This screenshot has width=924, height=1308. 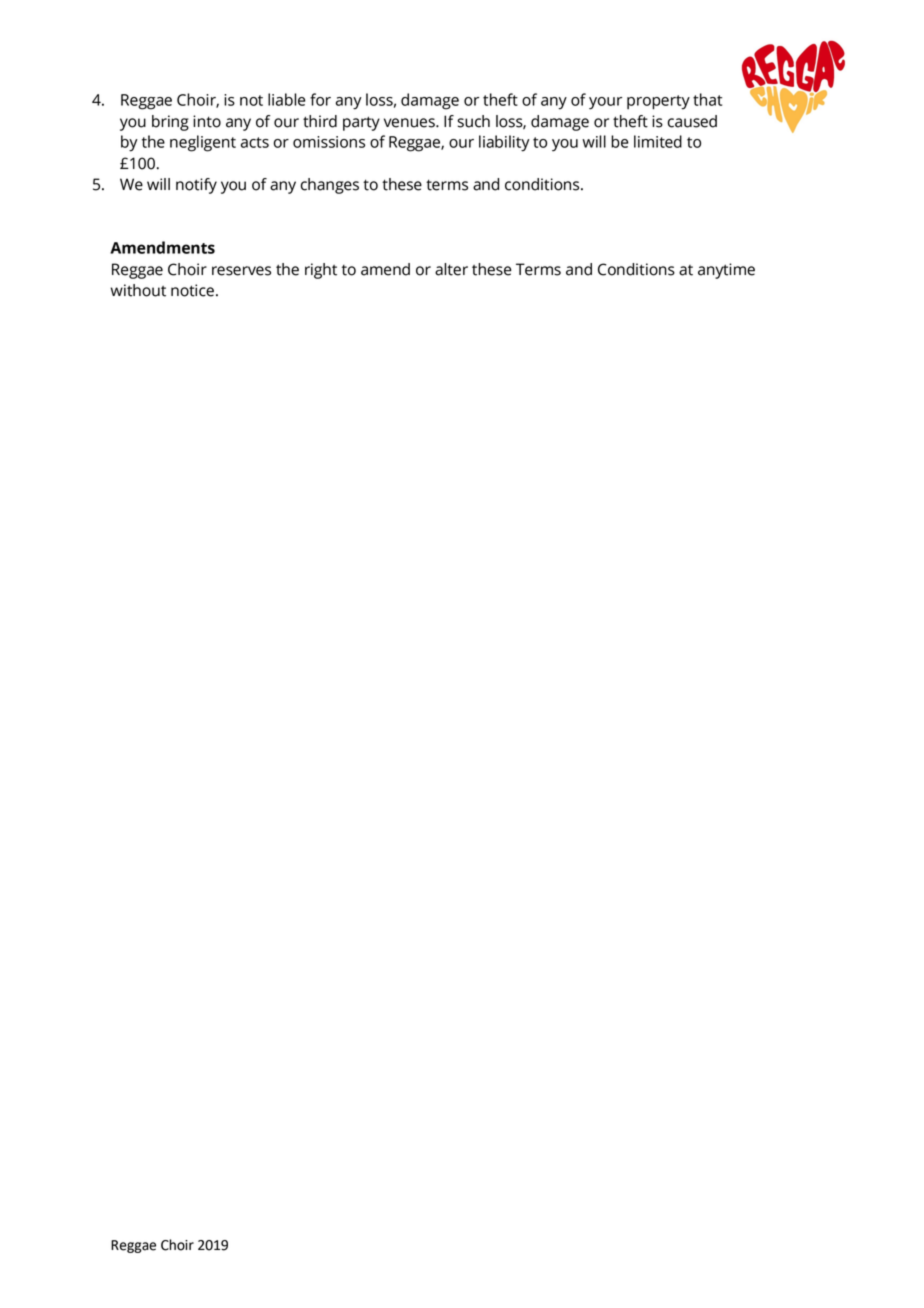 What do you see at coordinates (726, 271) in the screenshot?
I see `anytime` at bounding box center [726, 271].
